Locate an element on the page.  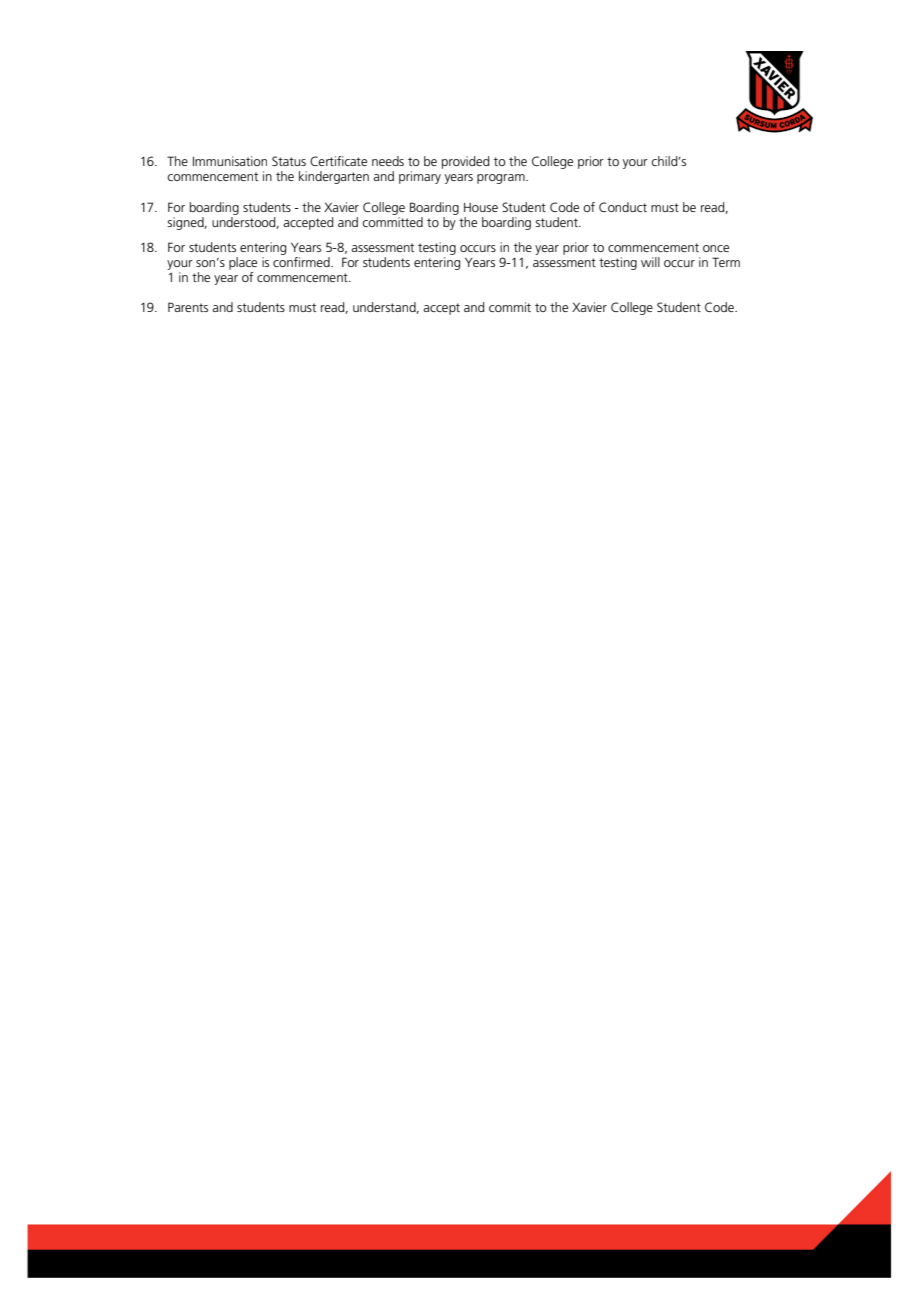
confirmed is located at coordinates (302, 262).
